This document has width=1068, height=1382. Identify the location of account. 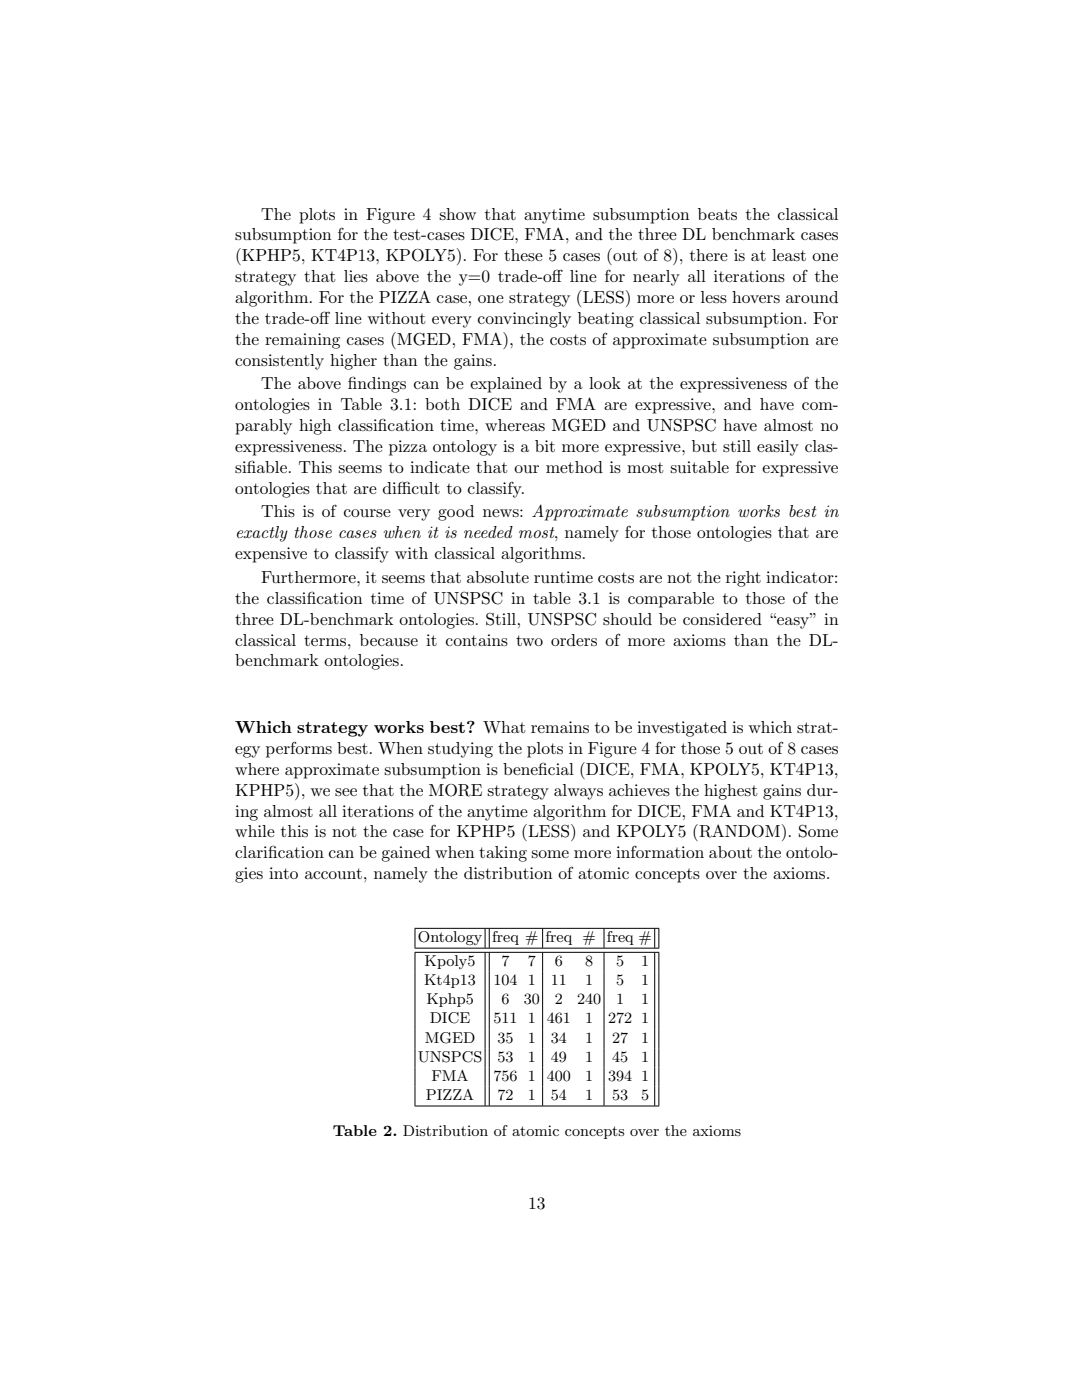
(333, 873).
